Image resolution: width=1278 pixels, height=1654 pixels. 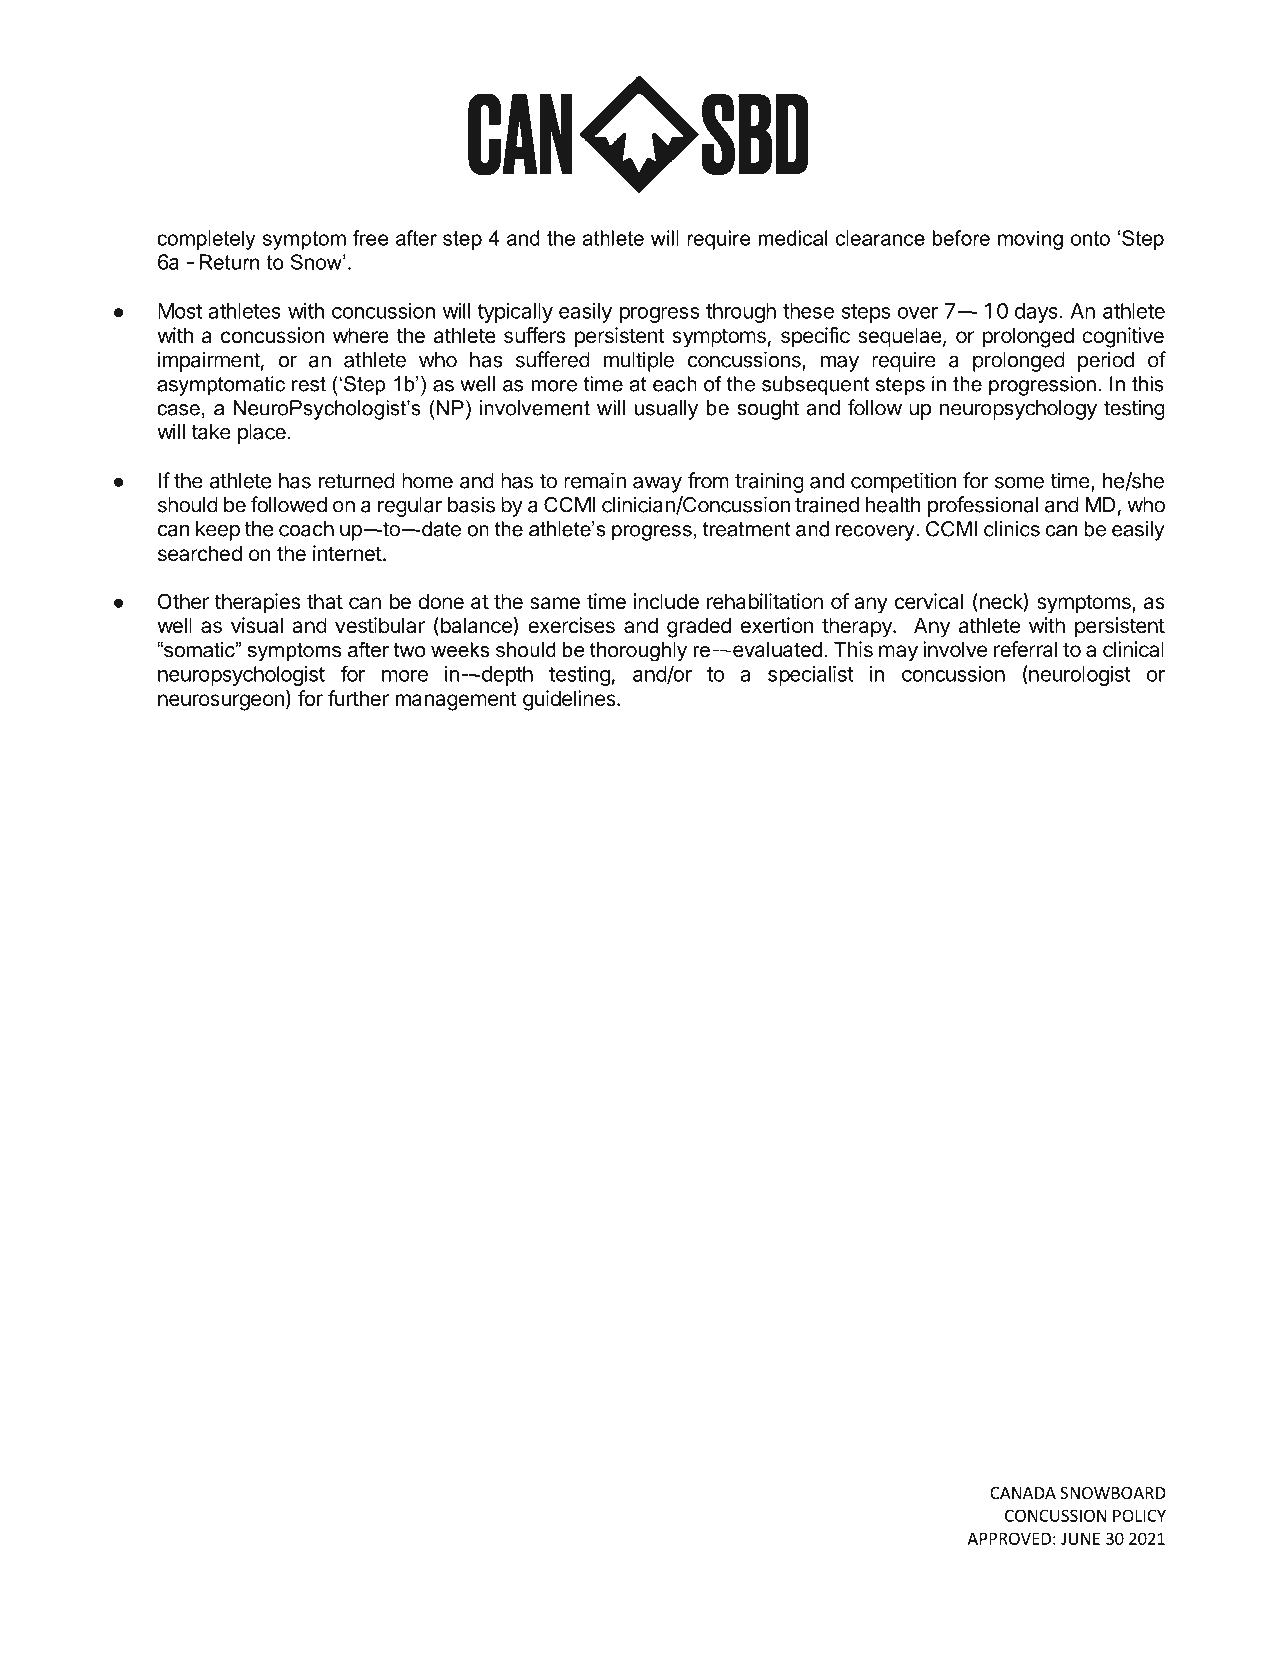 What do you see at coordinates (1080, 1538) in the document?
I see `JUNE` at bounding box center [1080, 1538].
